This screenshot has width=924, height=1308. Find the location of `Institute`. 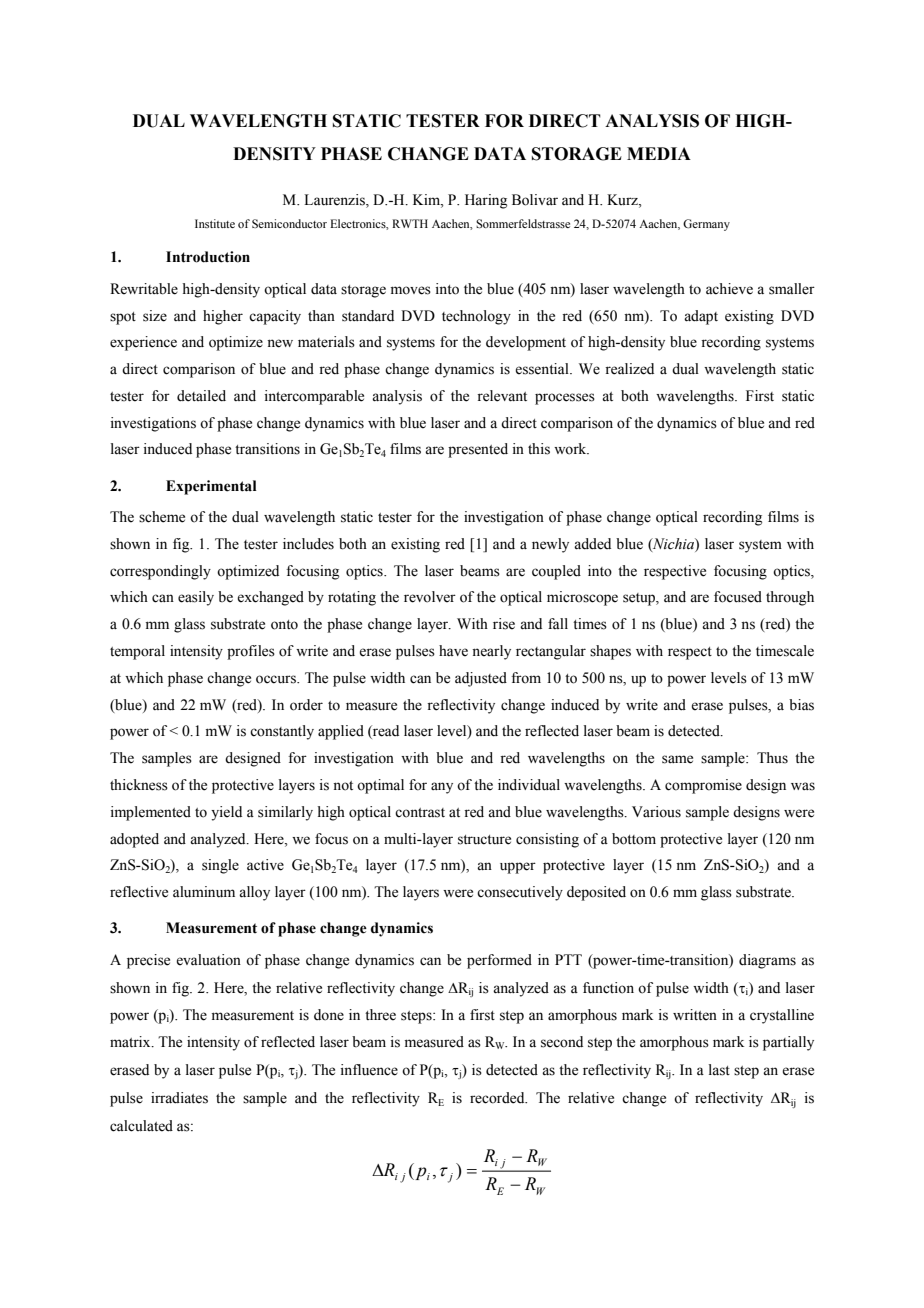

Institute is located at coordinates (215, 223).
